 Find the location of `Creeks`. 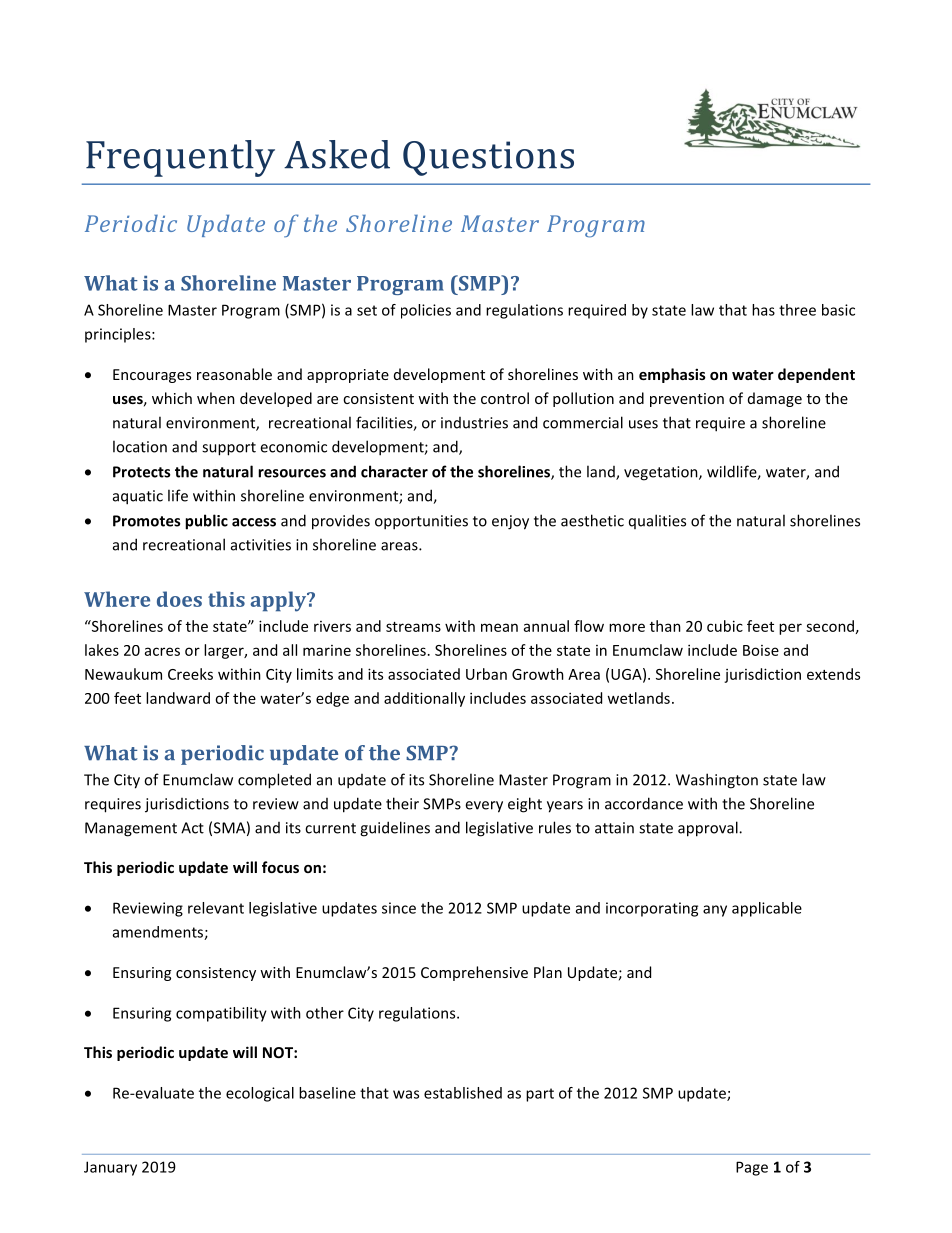

Creeks is located at coordinates (190, 674).
